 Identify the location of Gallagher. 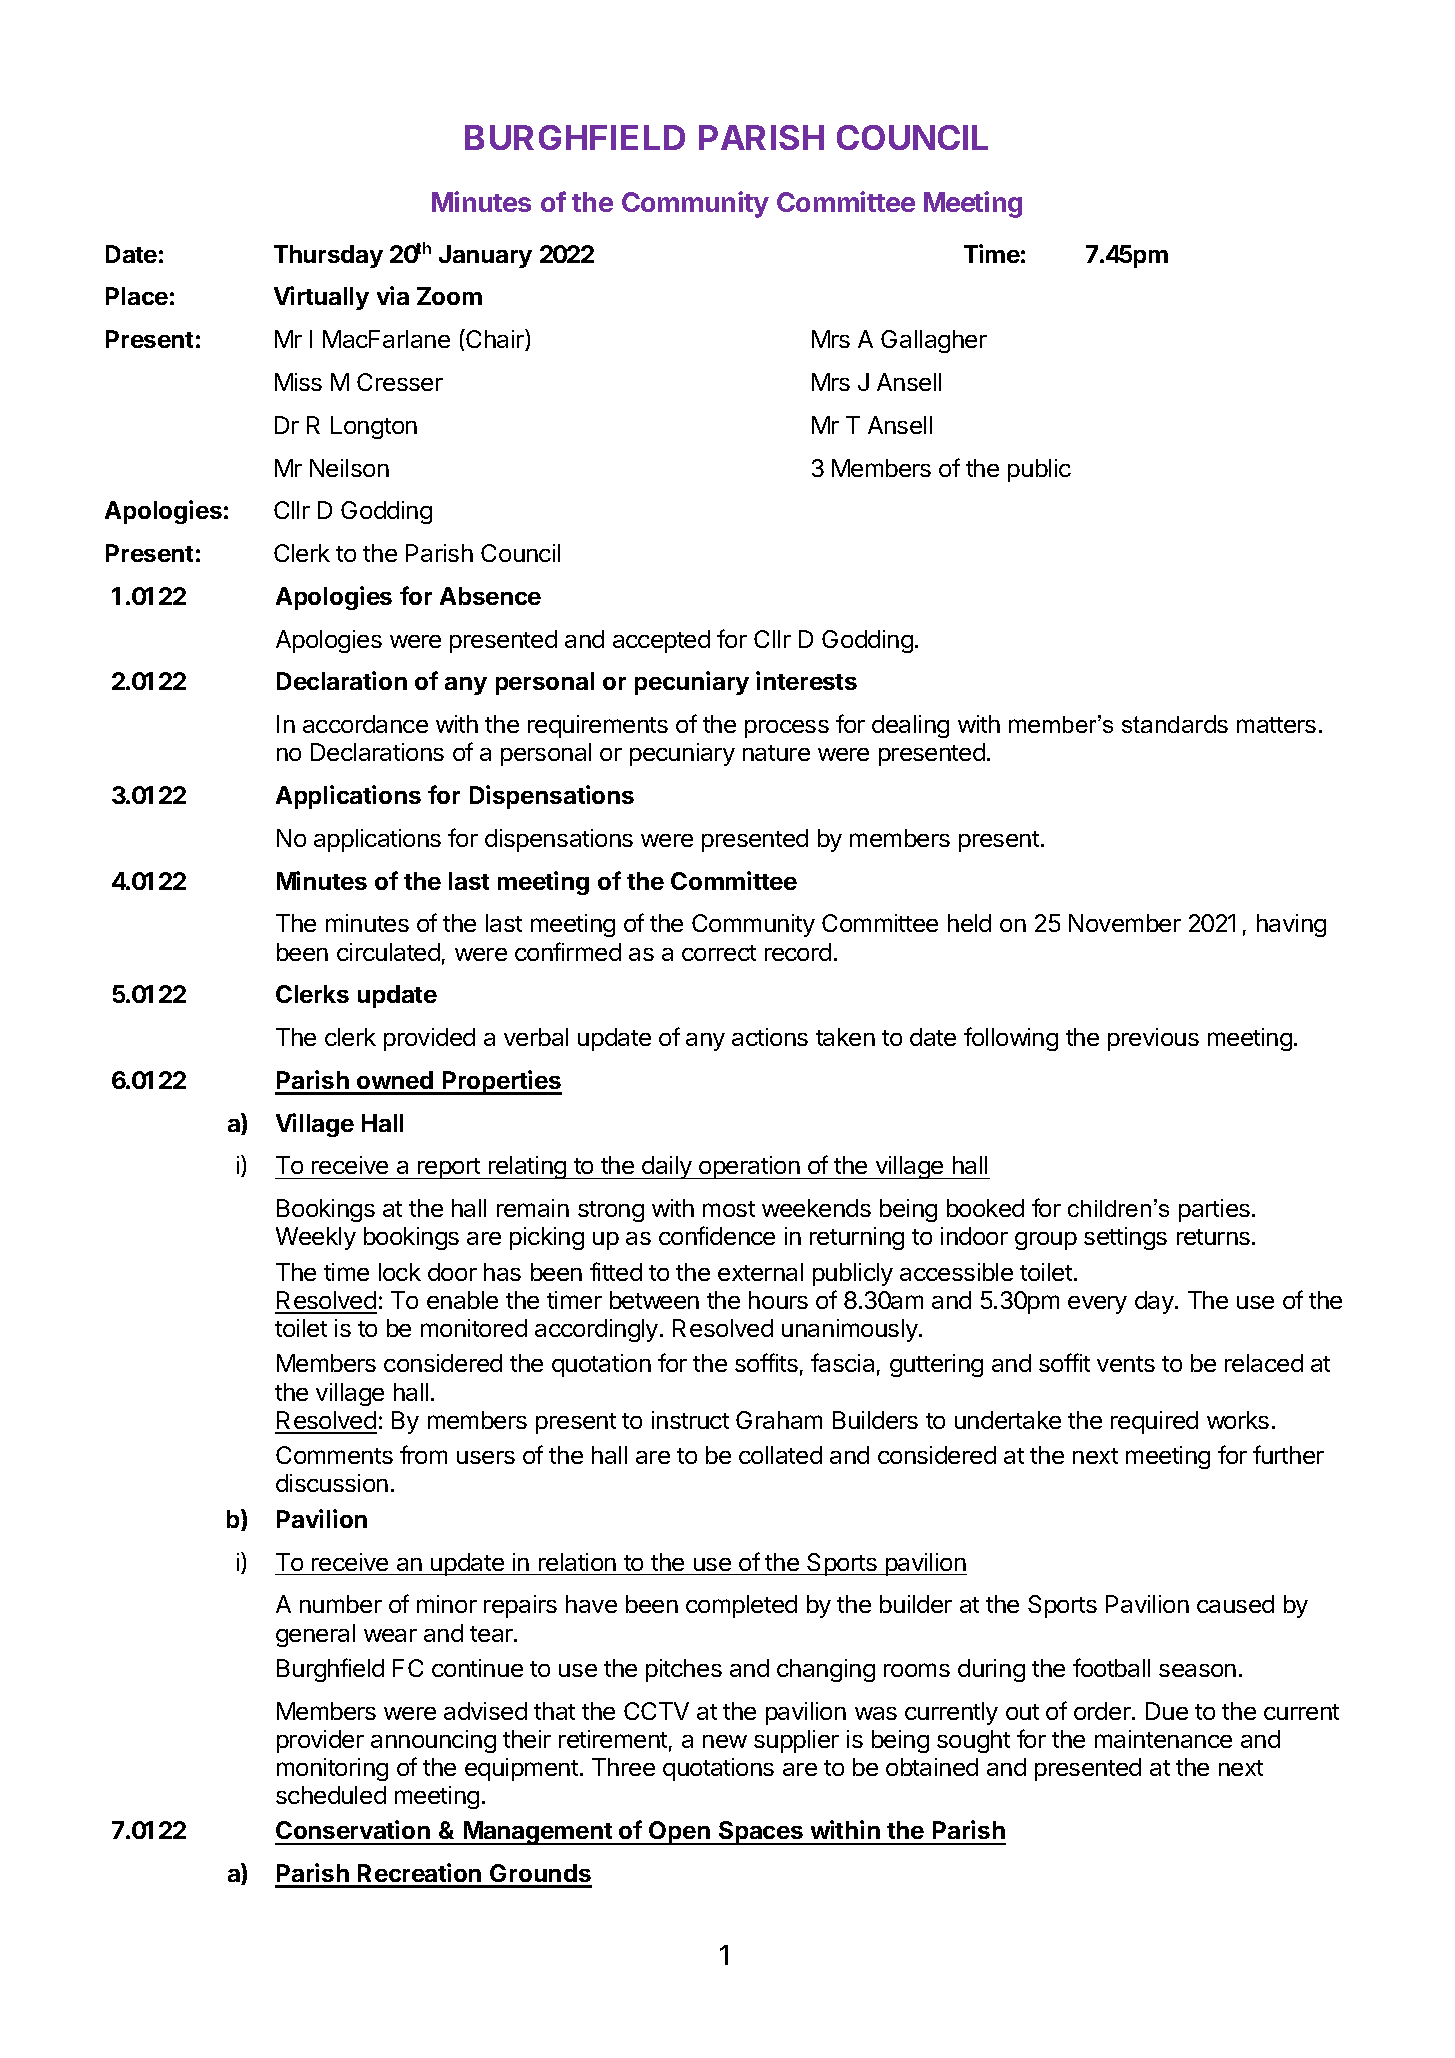
(934, 341).
